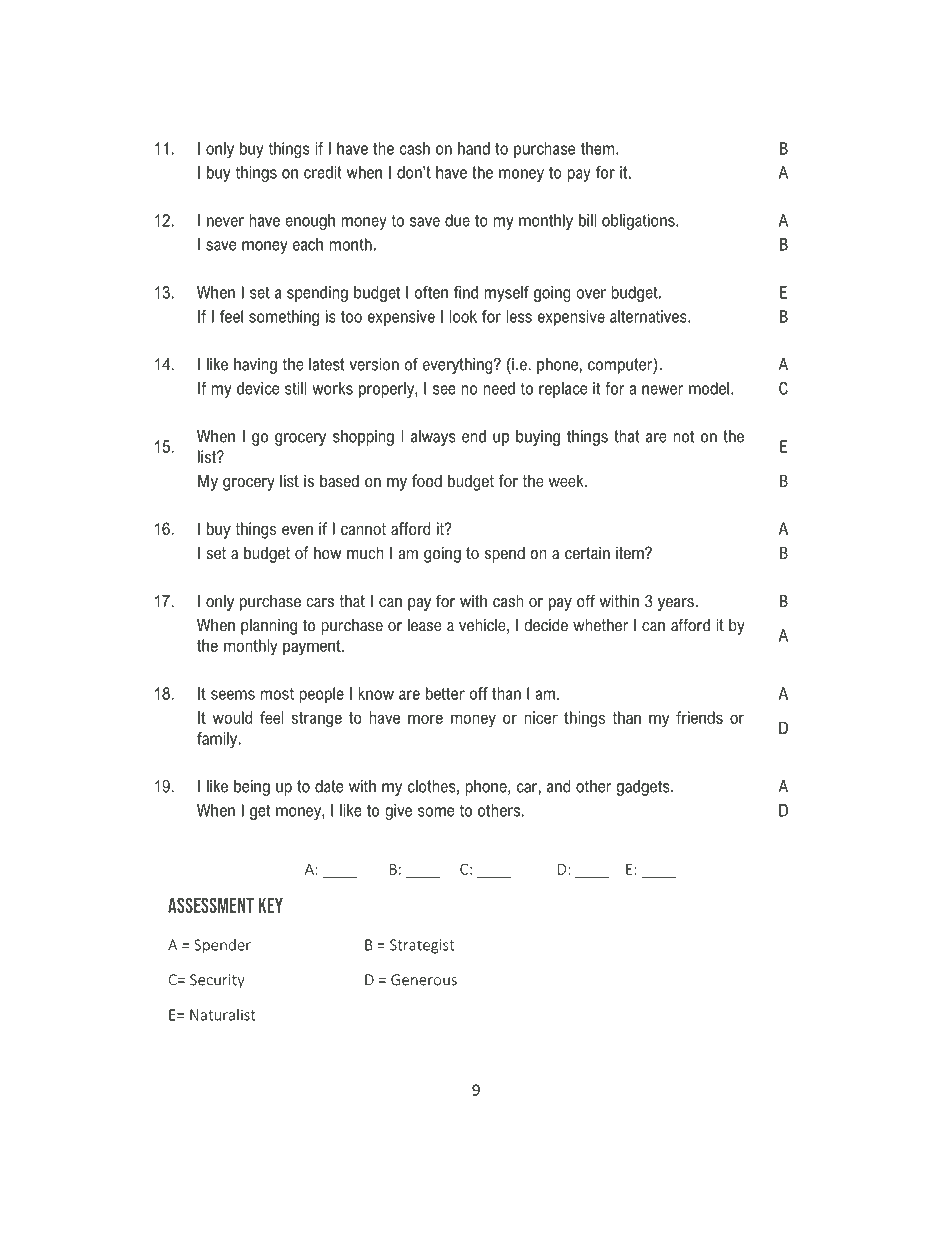 The width and height of the screenshot is (952, 1233). I want to click on lease, so click(424, 625).
